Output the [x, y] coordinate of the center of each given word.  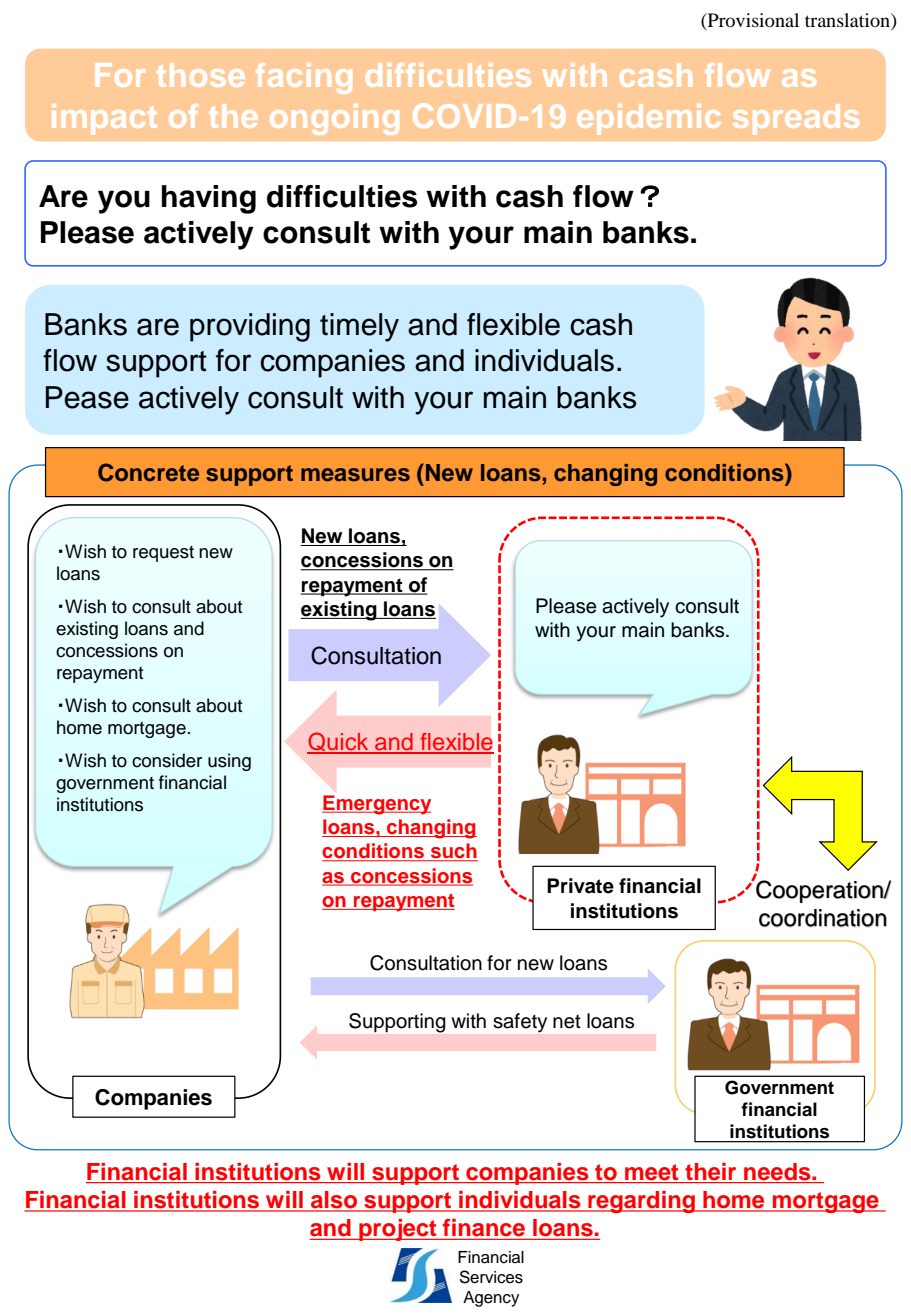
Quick [339, 743]
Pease [87, 397]
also [334, 1201]
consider [167, 760]
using [229, 762]
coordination [823, 918]
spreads [796, 119]
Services [491, 1277]
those [200, 75]
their [711, 1173]
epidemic [649, 119]
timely [359, 327]
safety [520, 1023]
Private [580, 886]
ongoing [334, 119]
